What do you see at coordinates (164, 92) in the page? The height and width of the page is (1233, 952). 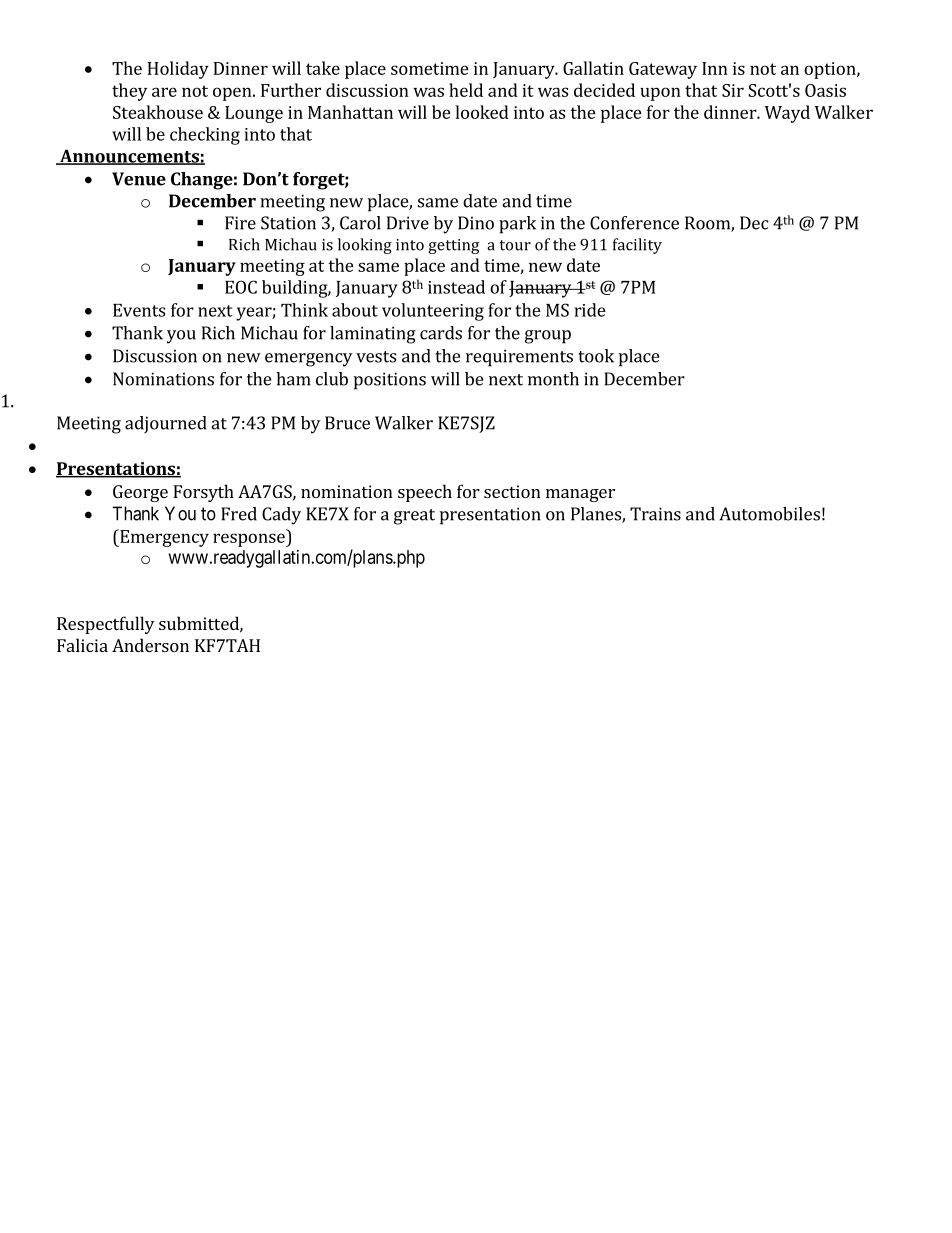 I see `are` at bounding box center [164, 92].
